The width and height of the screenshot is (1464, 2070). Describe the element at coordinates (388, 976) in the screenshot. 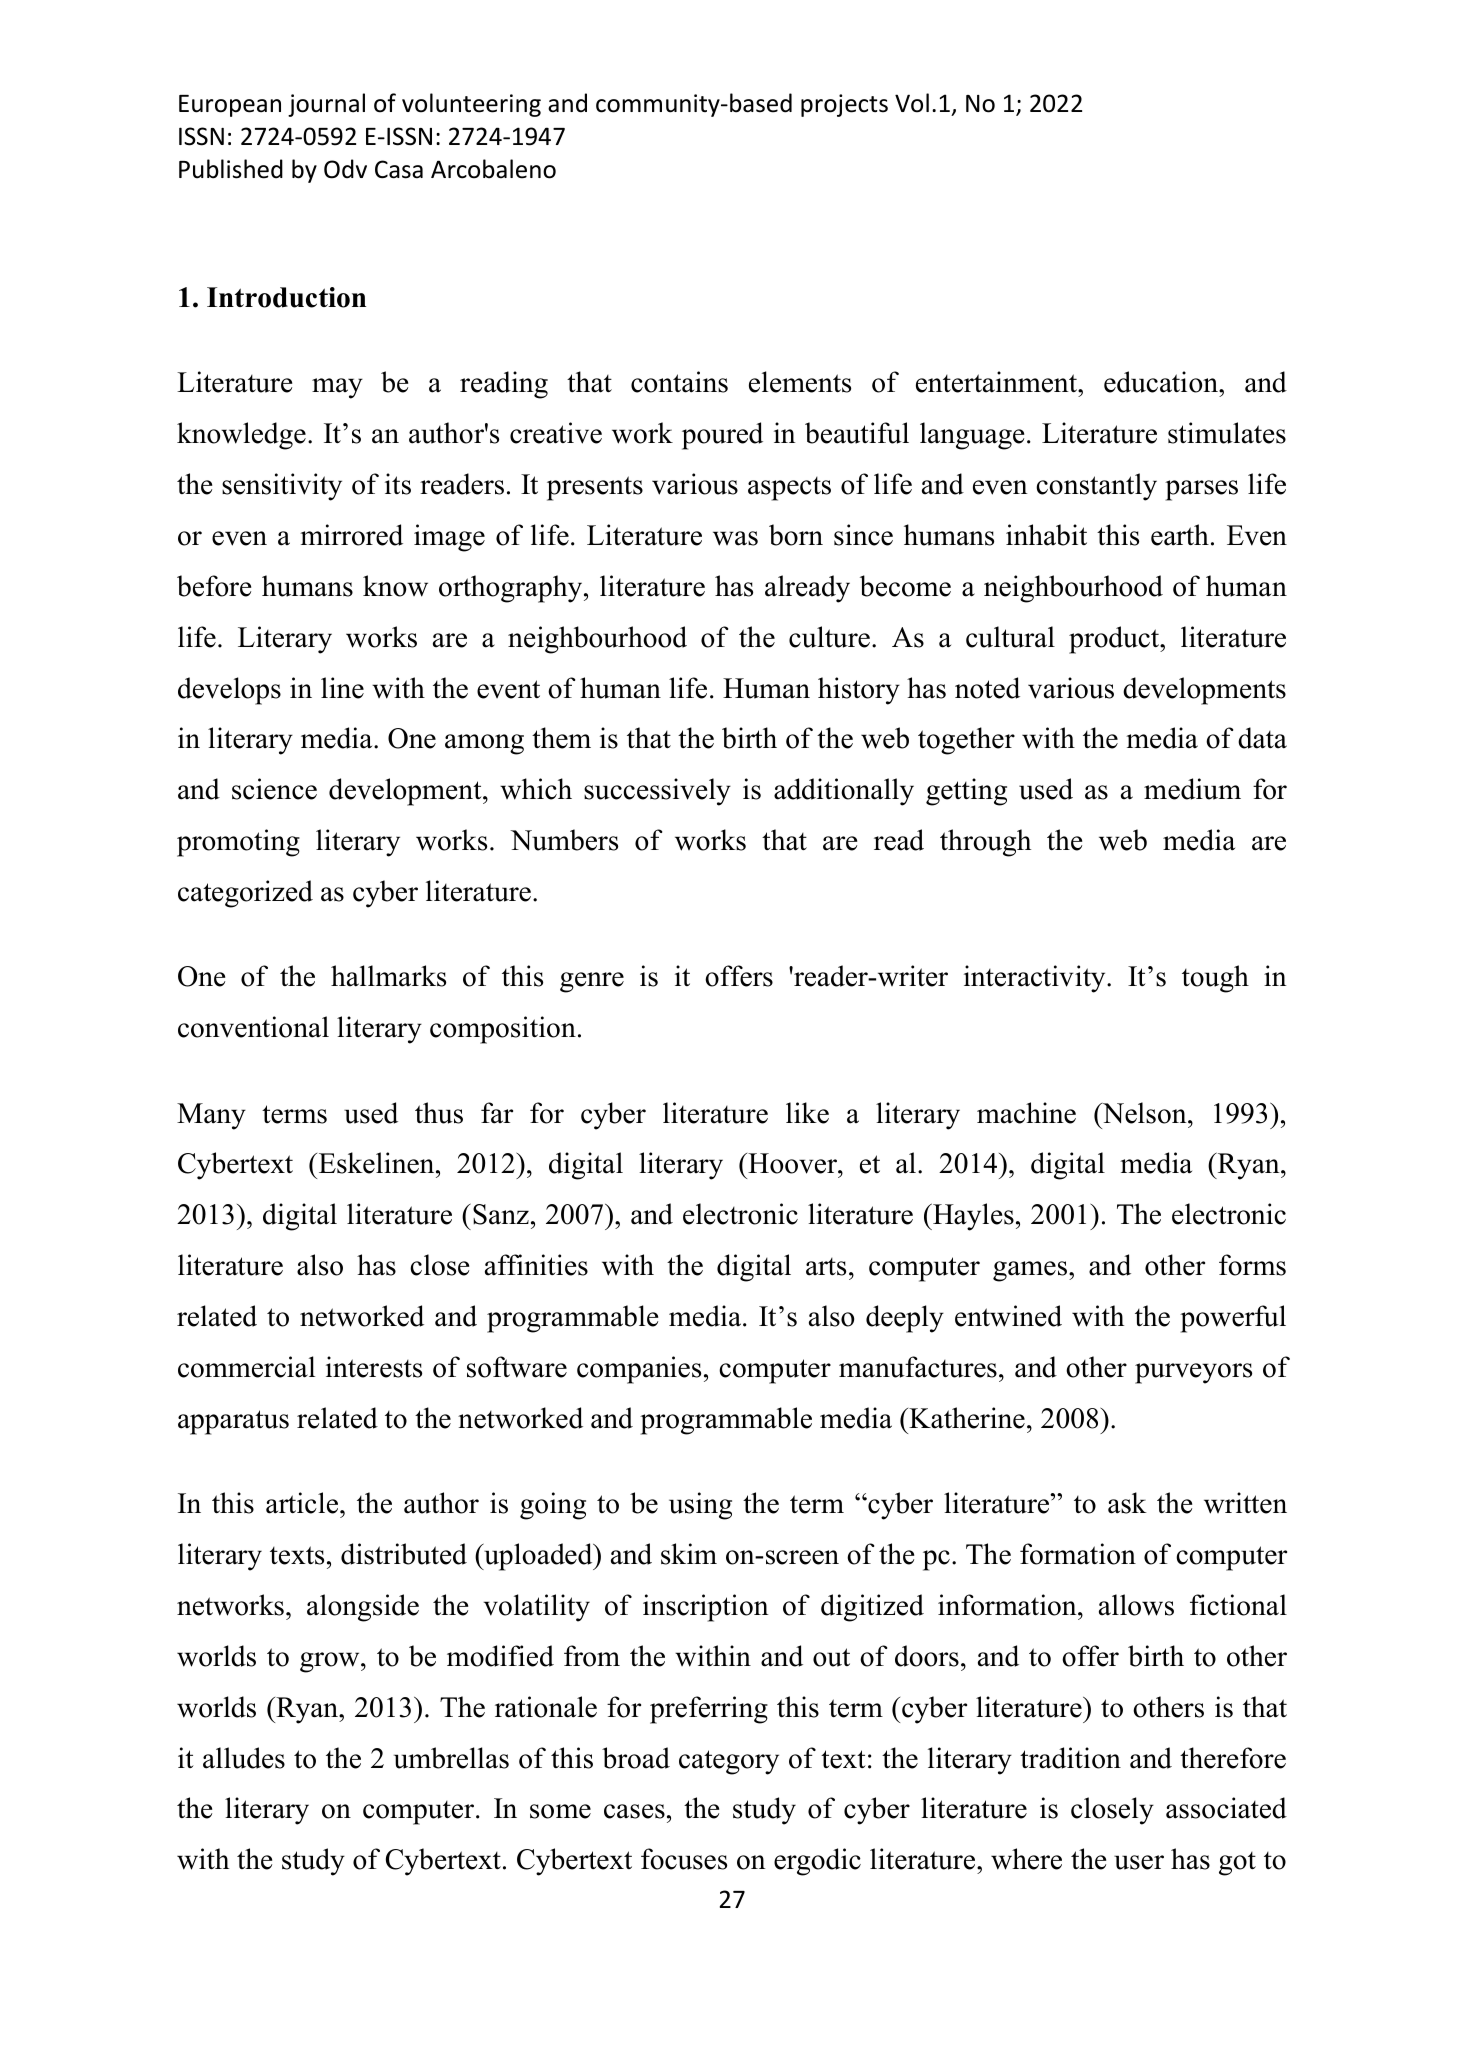

I see `hallmarks` at that location.
